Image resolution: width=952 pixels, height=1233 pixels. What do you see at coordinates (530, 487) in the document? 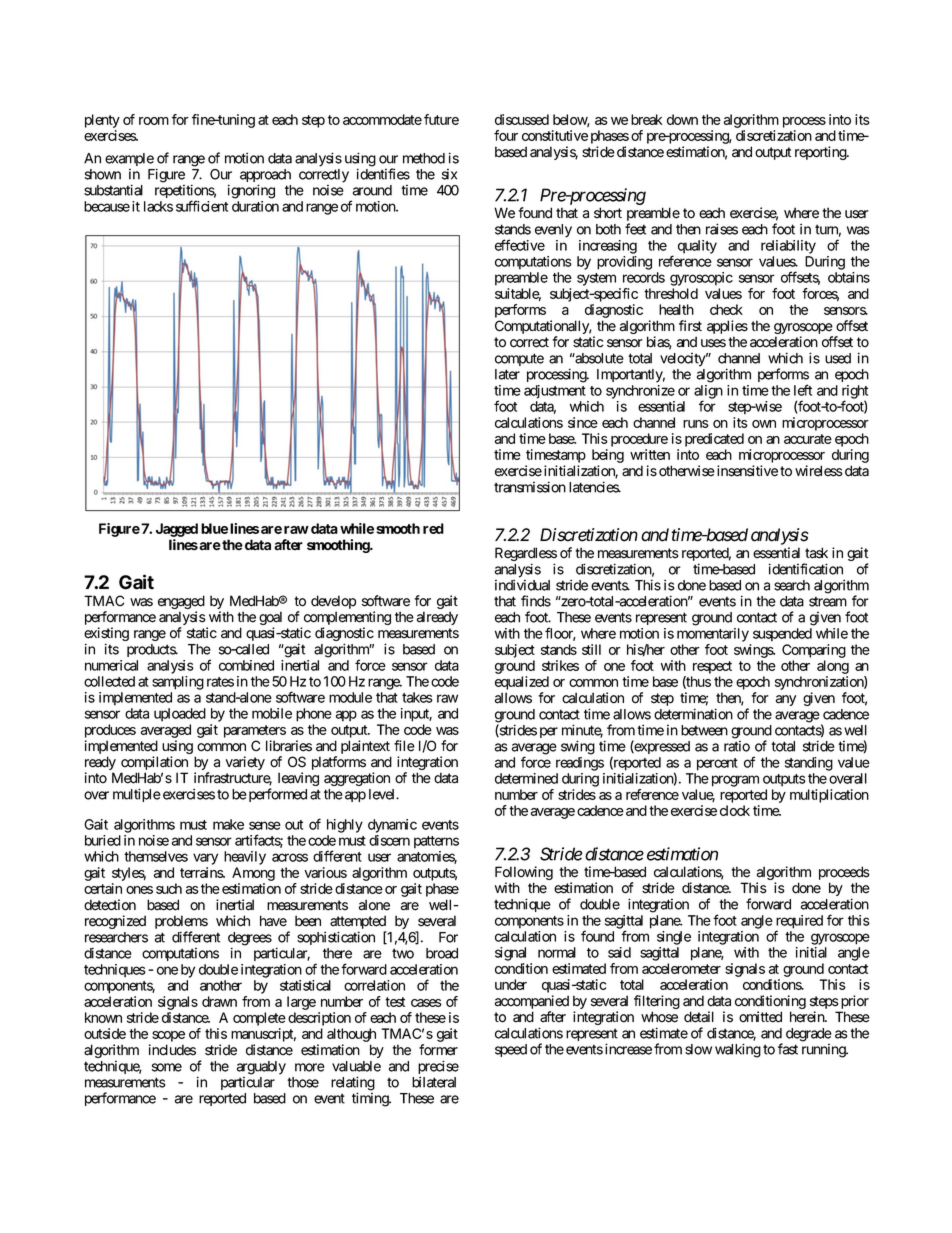
I see `transmission` at bounding box center [530, 487].
